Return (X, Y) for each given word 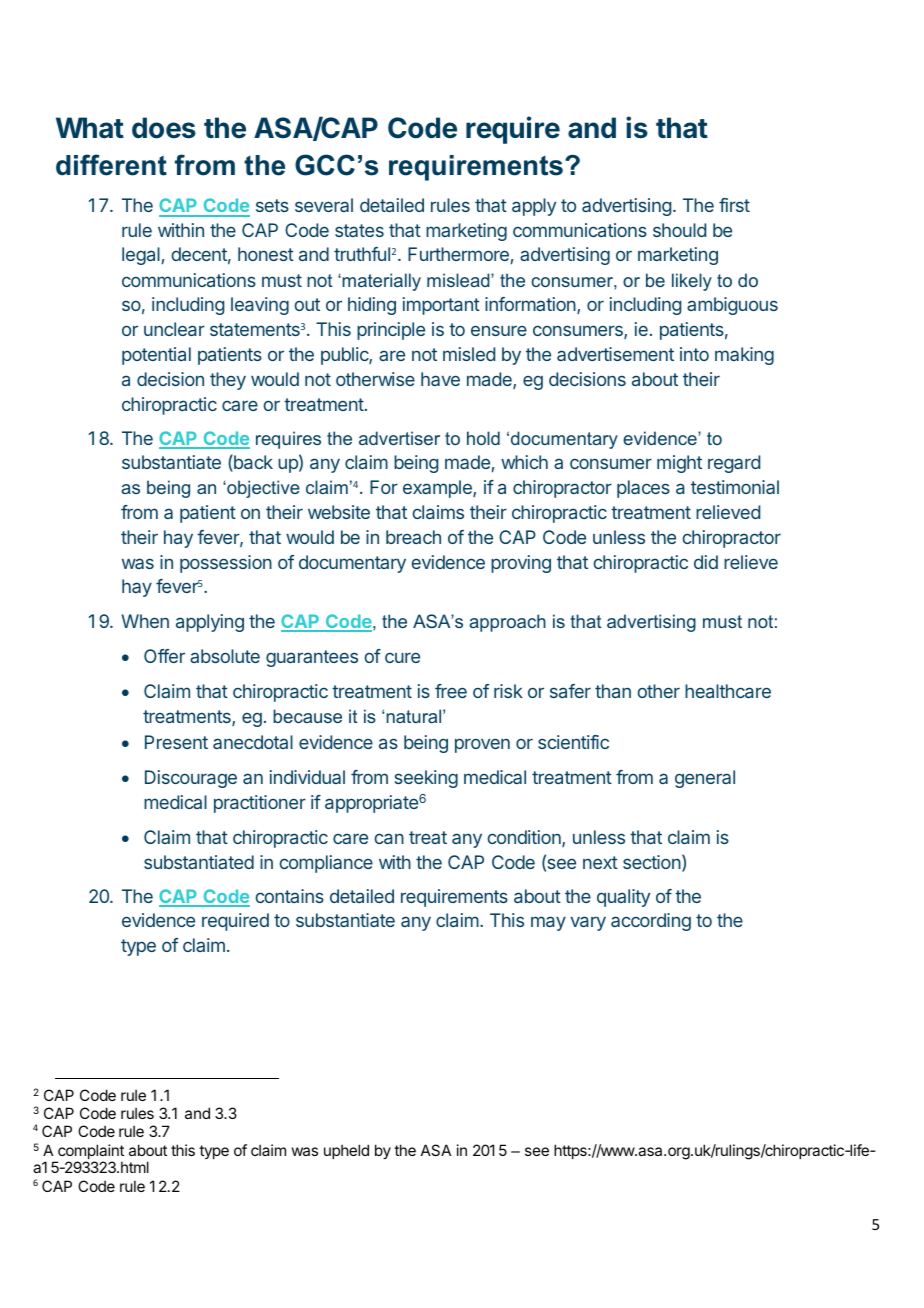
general (705, 779)
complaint (90, 1153)
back (252, 463)
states (359, 230)
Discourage (191, 779)
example (438, 489)
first (734, 205)
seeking (426, 779)
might (679, 464)
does (164, 128)
